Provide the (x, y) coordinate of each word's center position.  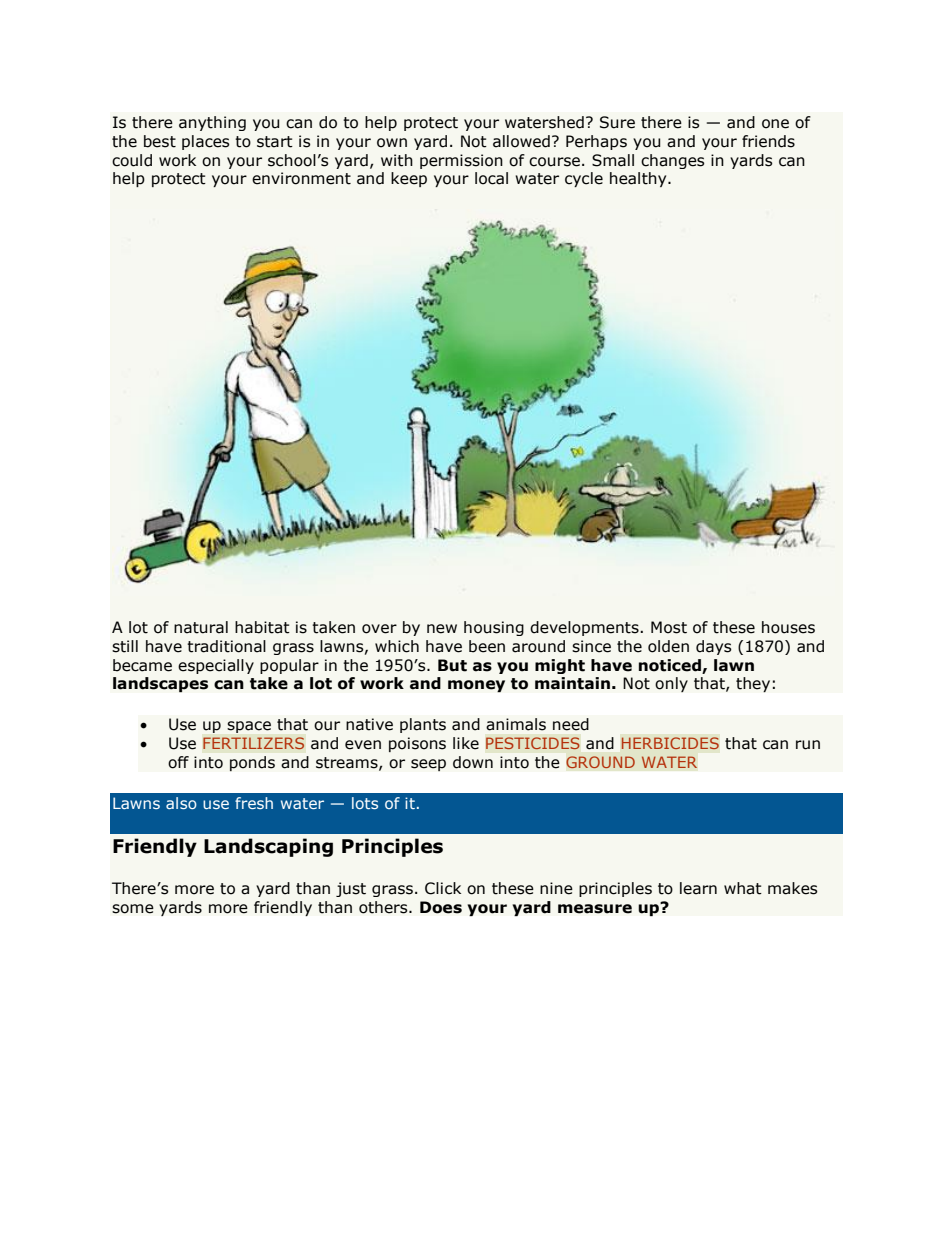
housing (494, 628)
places (206, 142)
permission (461, 161)
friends (768, 141)
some (133, 909)
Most (669, 627)
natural (201, 627)
